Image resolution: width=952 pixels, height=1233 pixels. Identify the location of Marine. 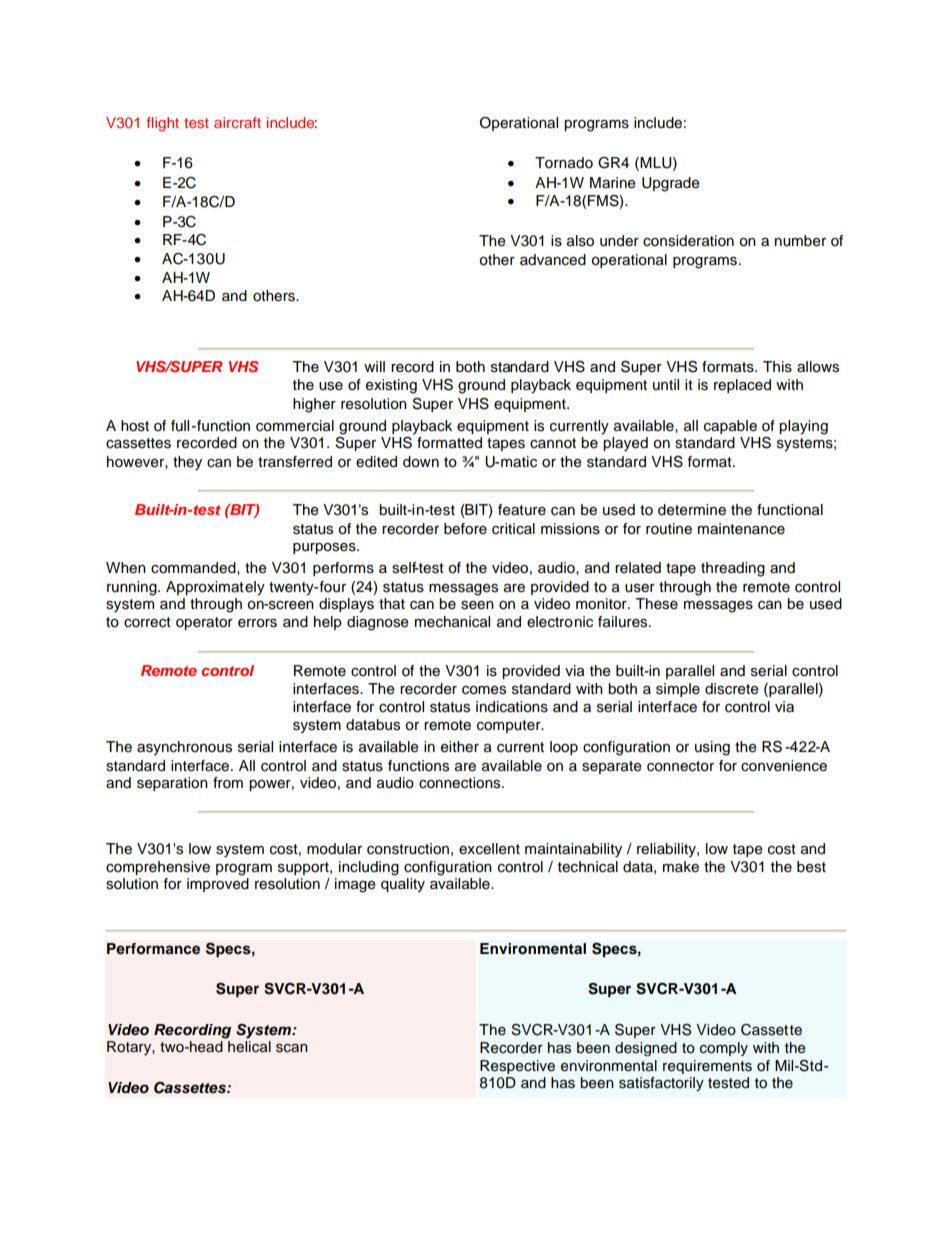
(613, 183).
